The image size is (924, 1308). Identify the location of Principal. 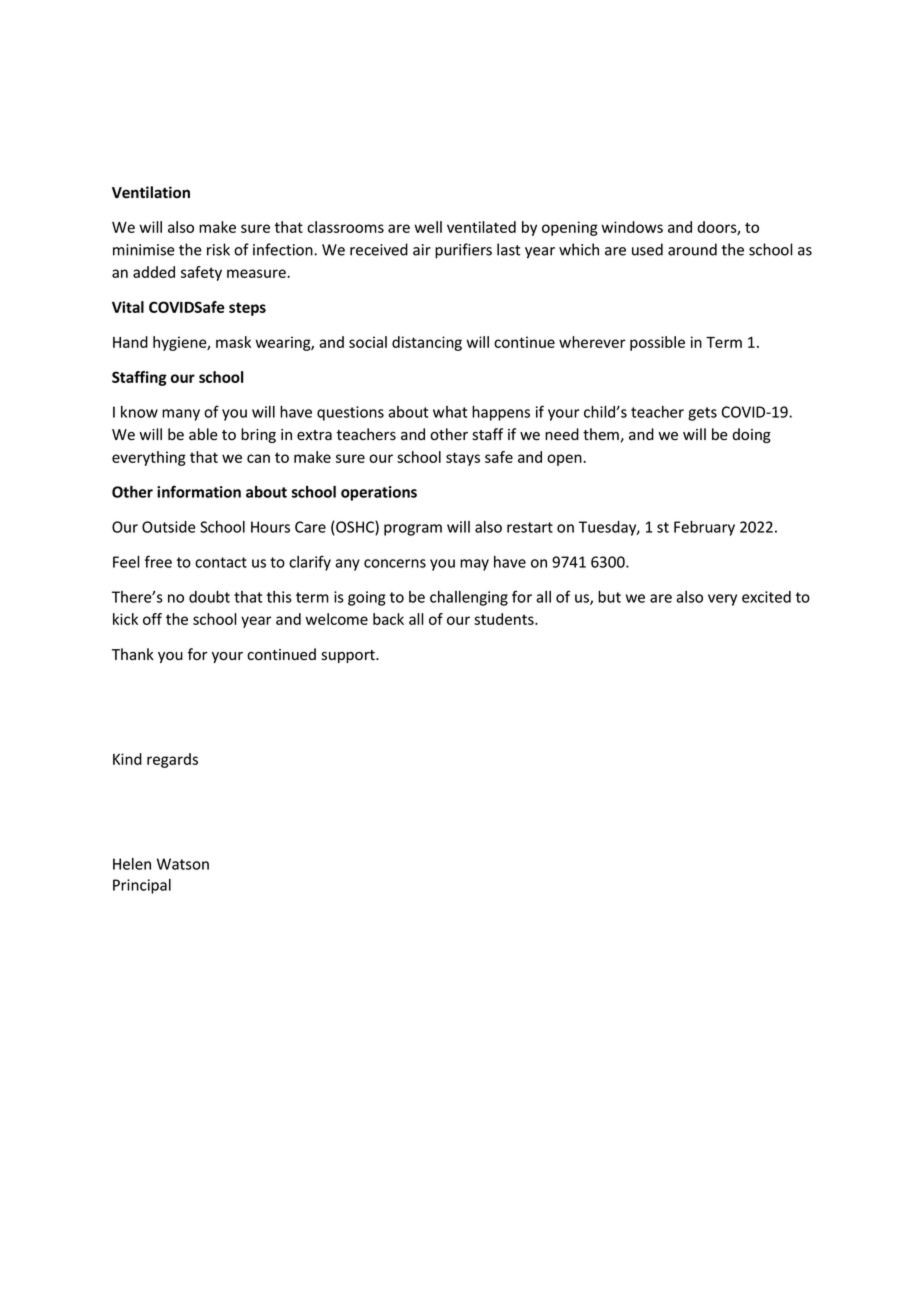
(142, 886).
